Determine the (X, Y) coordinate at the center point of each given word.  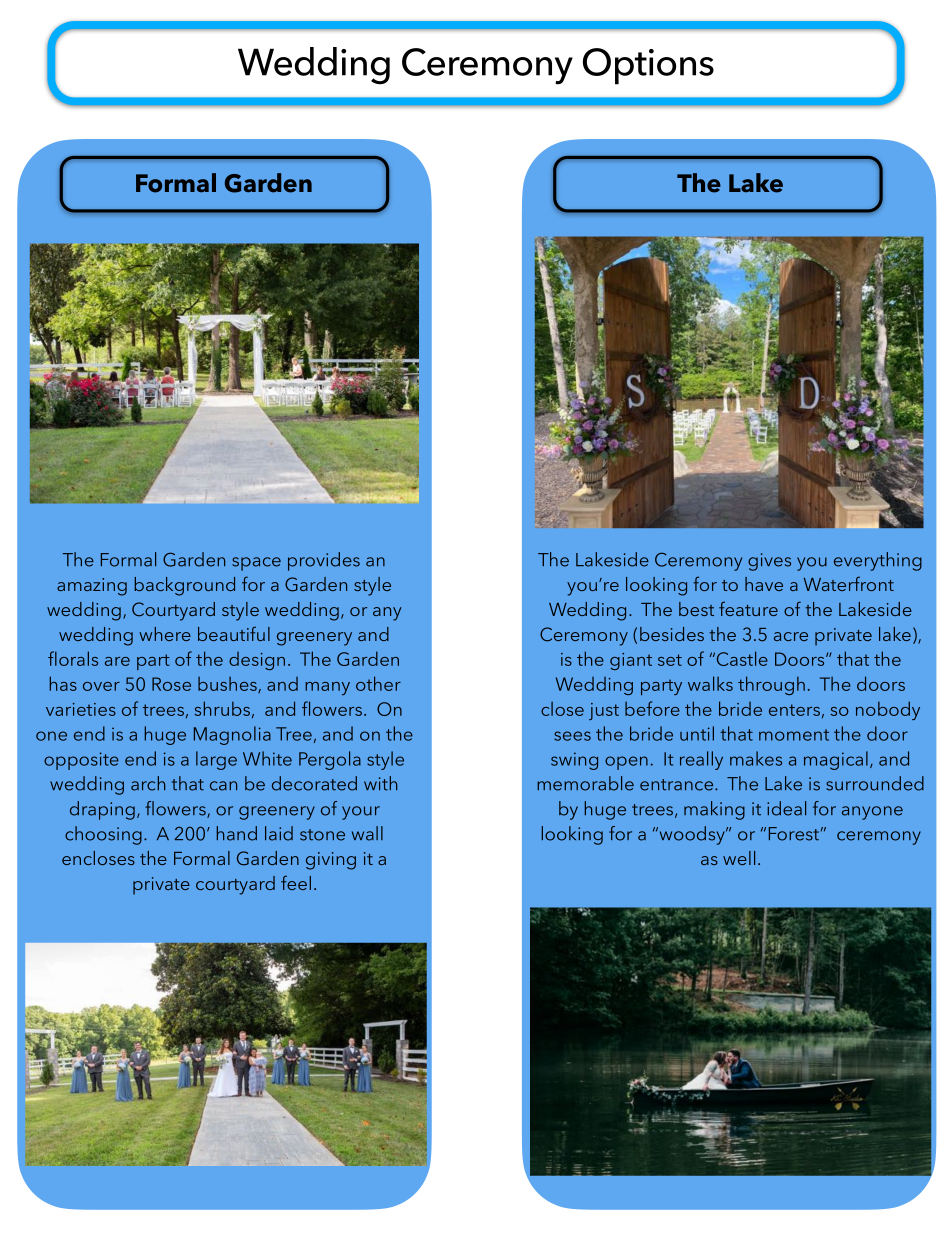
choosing (103, 835)
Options (648, 66)
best (696, 609)
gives (769, 562)
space (256, 564)
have (764, 584)
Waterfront (849, 583)
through (771, 685)
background (185, 586)
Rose (171, 684)
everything (878, 561)
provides (324, 561)
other (378, 683)
